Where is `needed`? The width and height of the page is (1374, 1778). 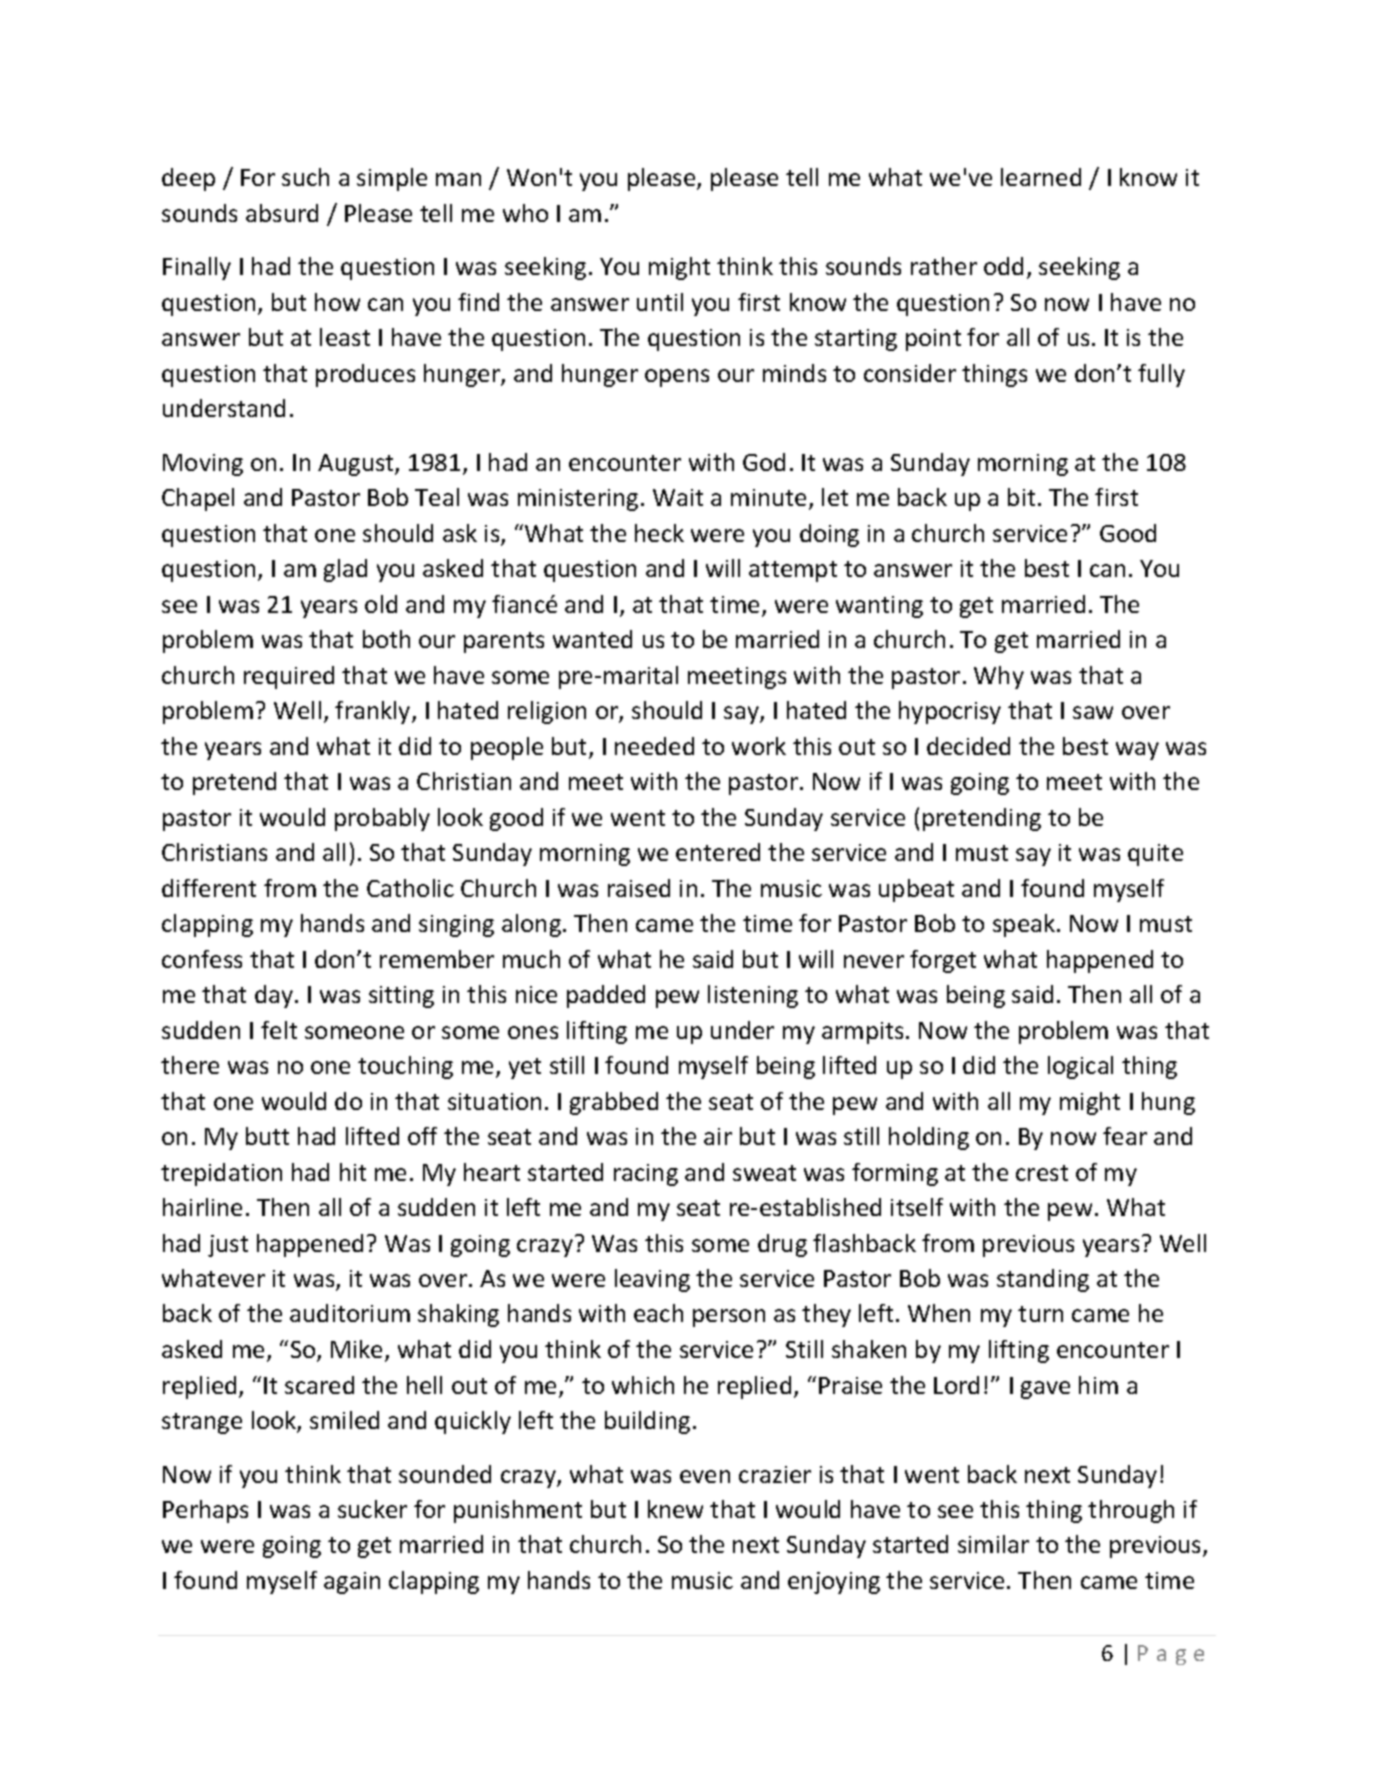 needed is located at coordinates (654, 746).
